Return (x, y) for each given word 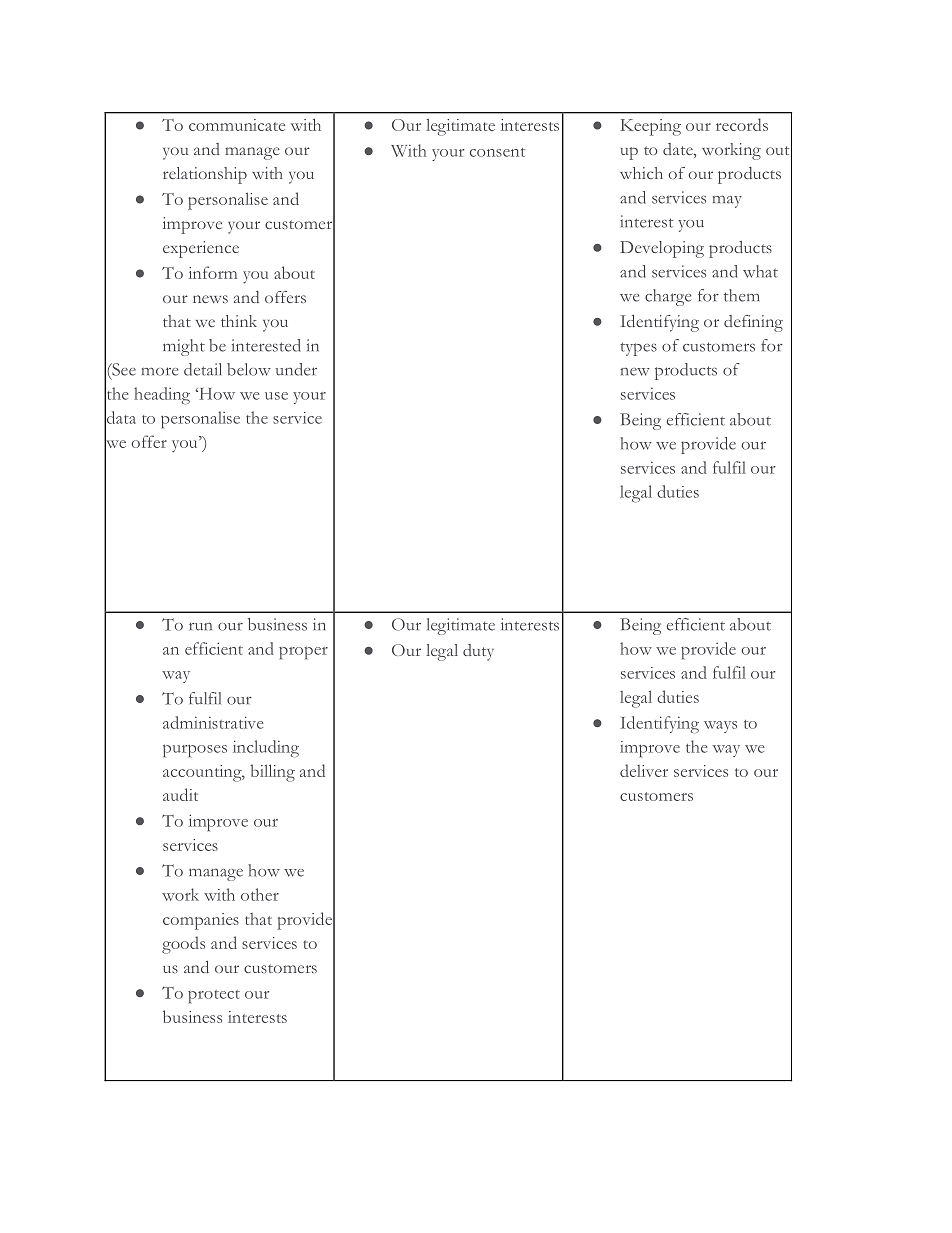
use (276, 396)
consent (497, 152)
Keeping (650, 127)
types (638, 349)
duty (478, 652)
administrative (213, 722)
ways (720, 727)
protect (214, 996)
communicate (237, 125)
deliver (644, 770)
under (296, 369)
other (260, 894)
